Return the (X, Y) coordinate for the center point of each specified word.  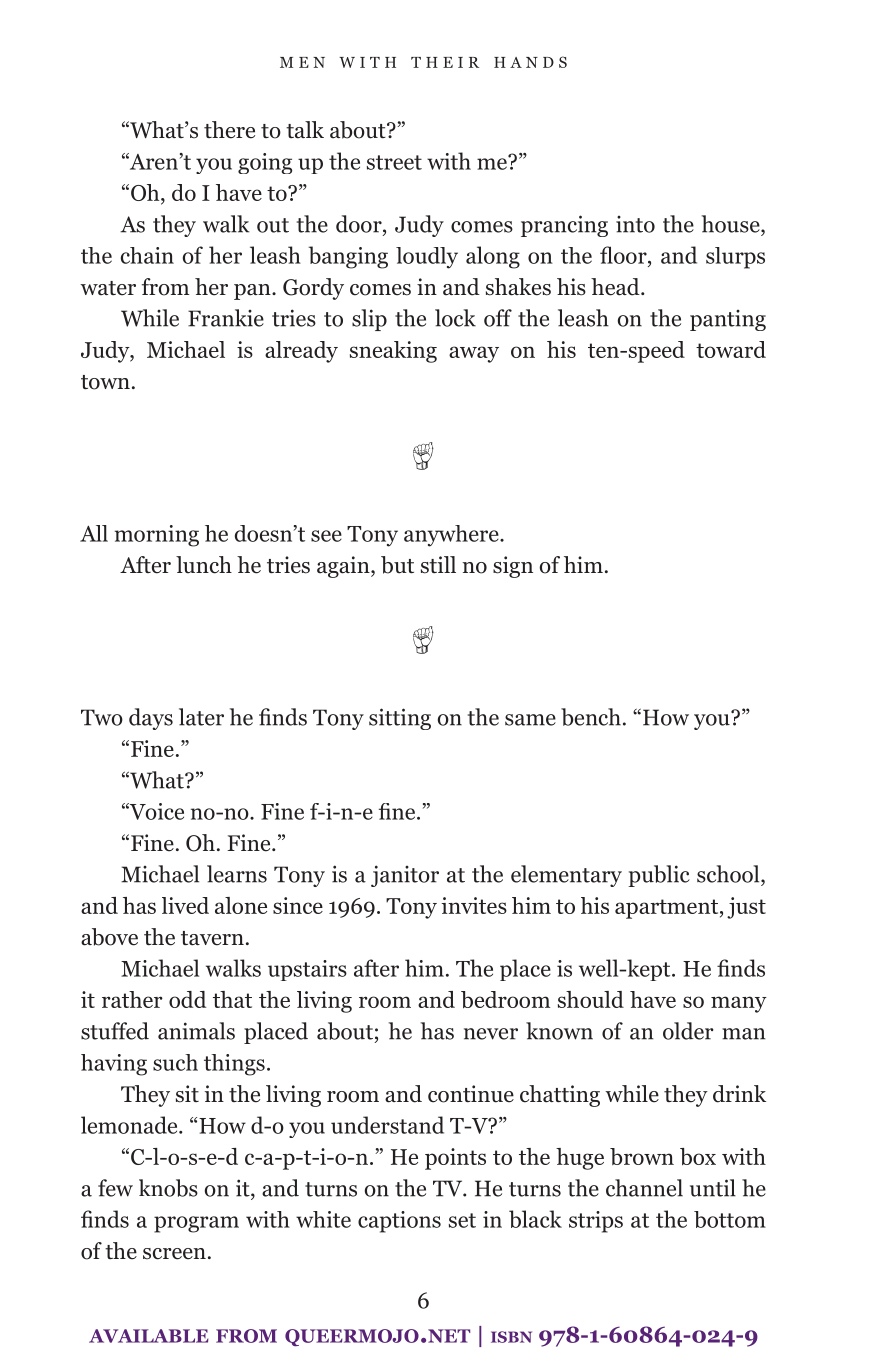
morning (157, 536)
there (229, 130)
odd (187, 999)
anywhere (452, 536)
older (688, 1031)
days (151, 719)
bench (591, 717)
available (149, 1336)
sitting (400, 719)
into (635, 224)
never (491, 1034)
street (394, 162)
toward (731, 349)
